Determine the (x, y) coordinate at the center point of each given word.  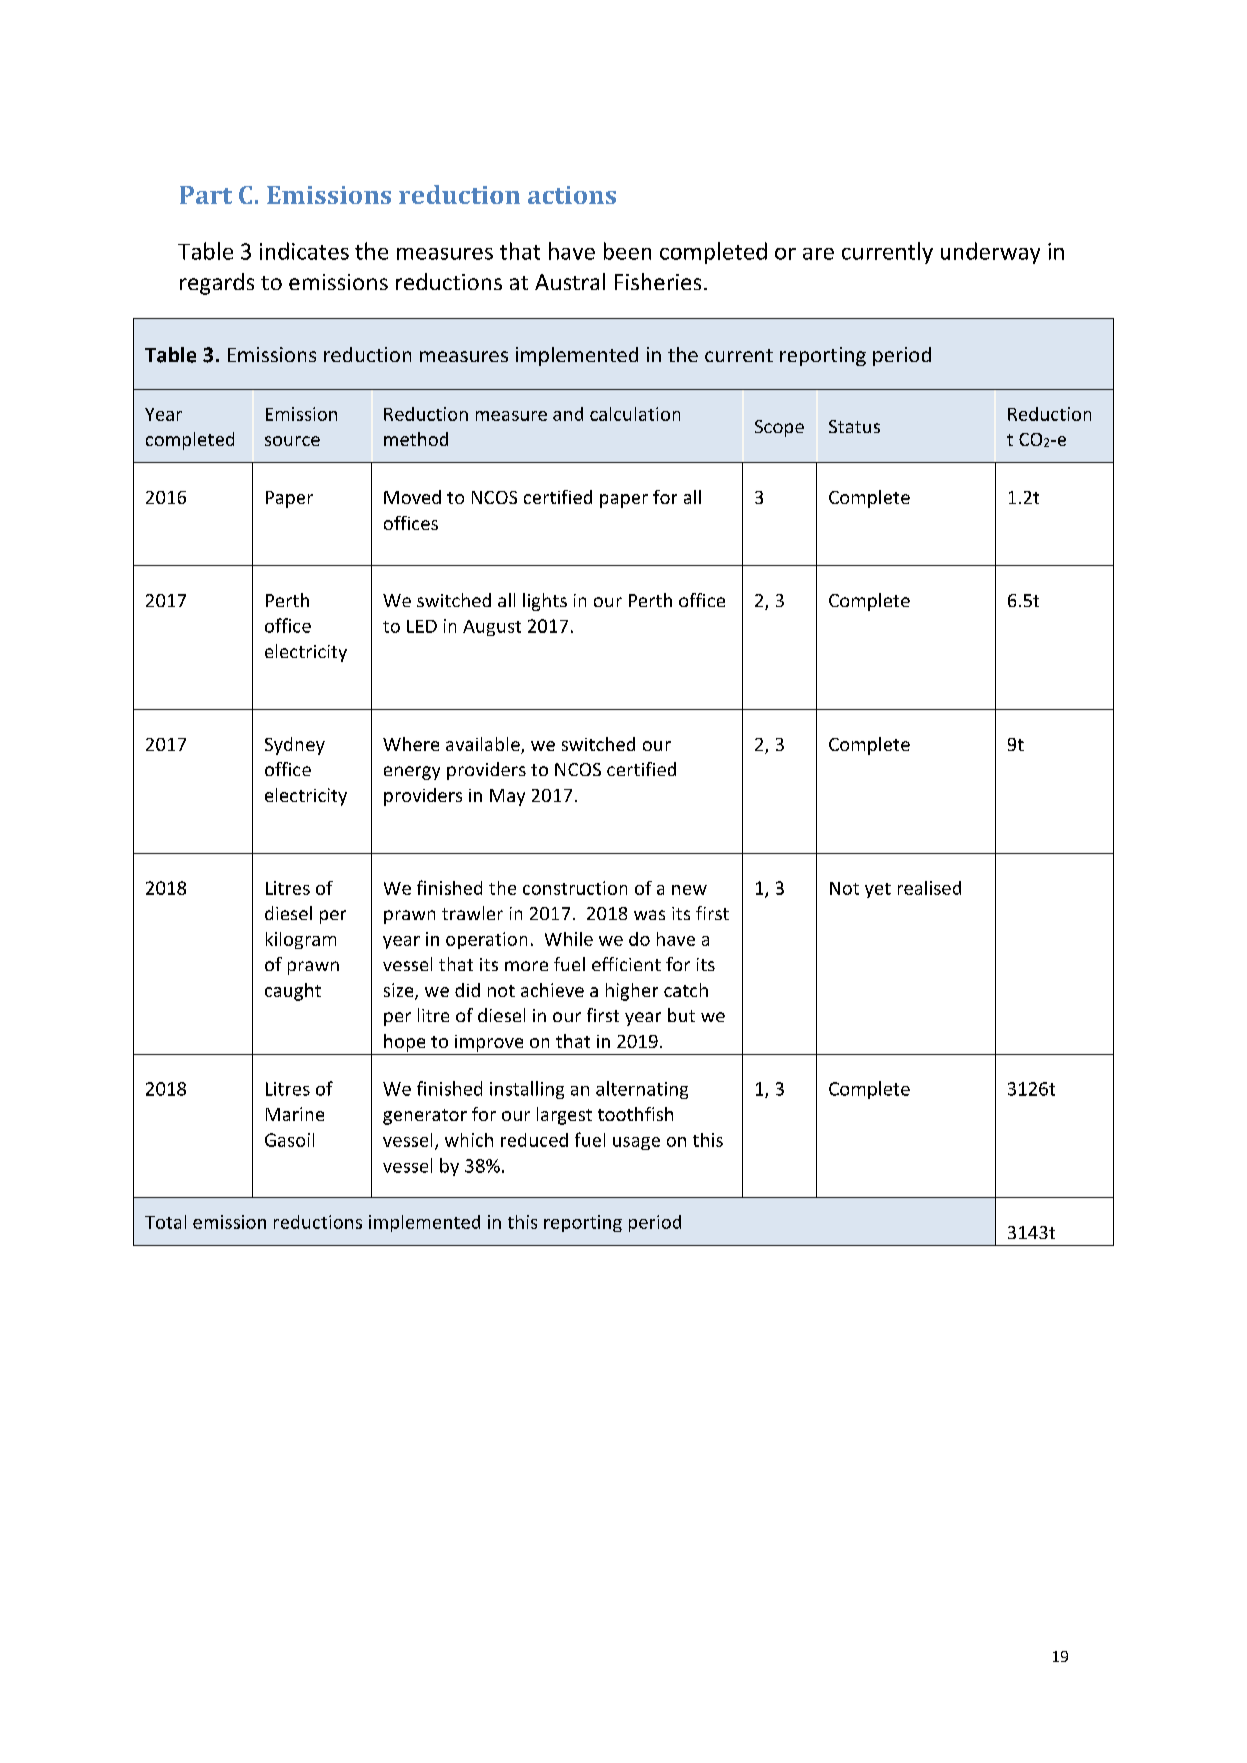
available (484, 745)
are (818, 254)
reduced (534, 1140)
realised (929, 888)
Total (165, 1222)
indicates (304, 251)
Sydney (295, 746)
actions (572, 195)
